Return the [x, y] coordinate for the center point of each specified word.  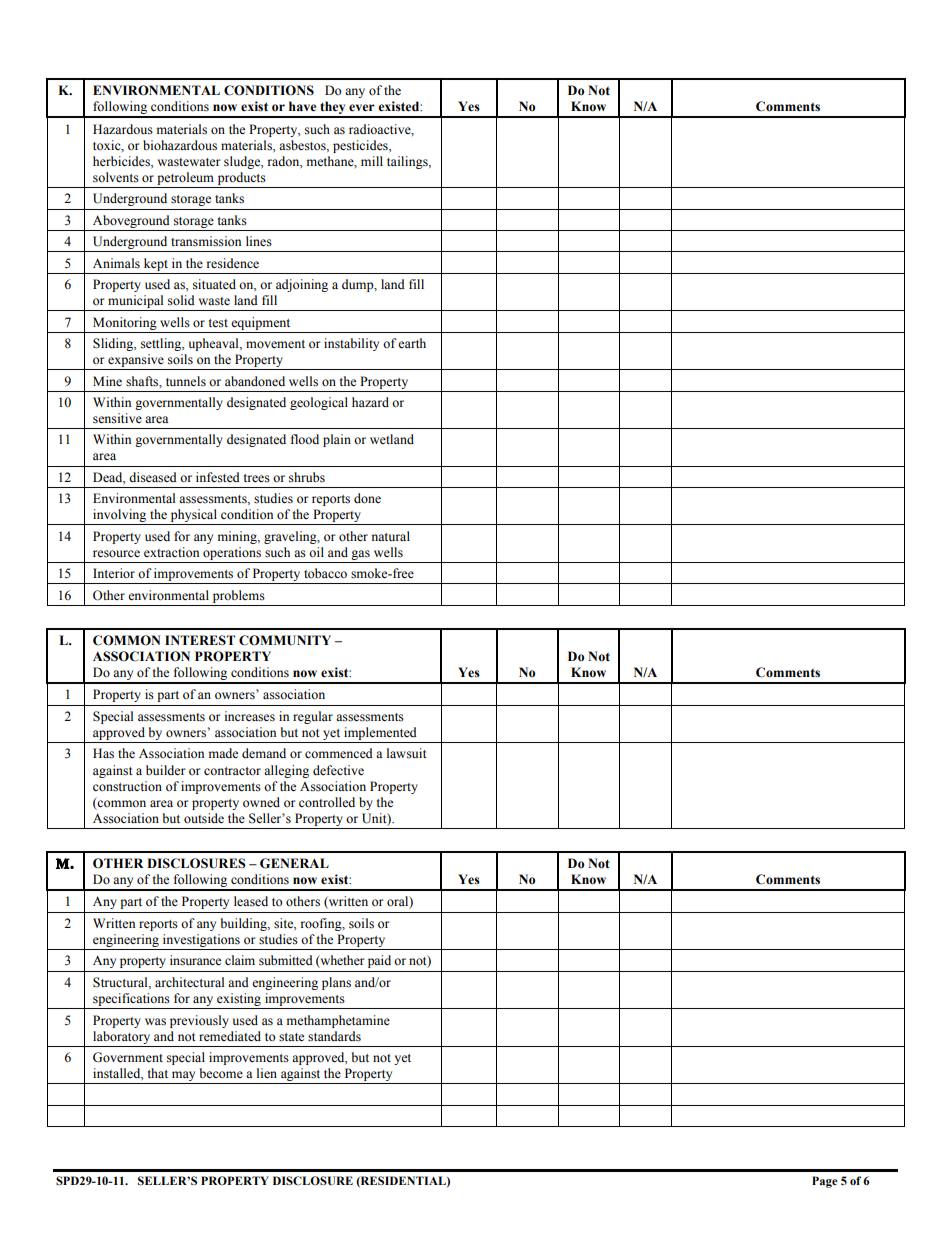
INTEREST [200, 640]
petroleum [185, 178]
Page [825, 1182]
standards [334, 1036]
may [183, 1076]
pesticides [361, 146]
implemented [380, 735]
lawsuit [407, 753]
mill [372, 161]
